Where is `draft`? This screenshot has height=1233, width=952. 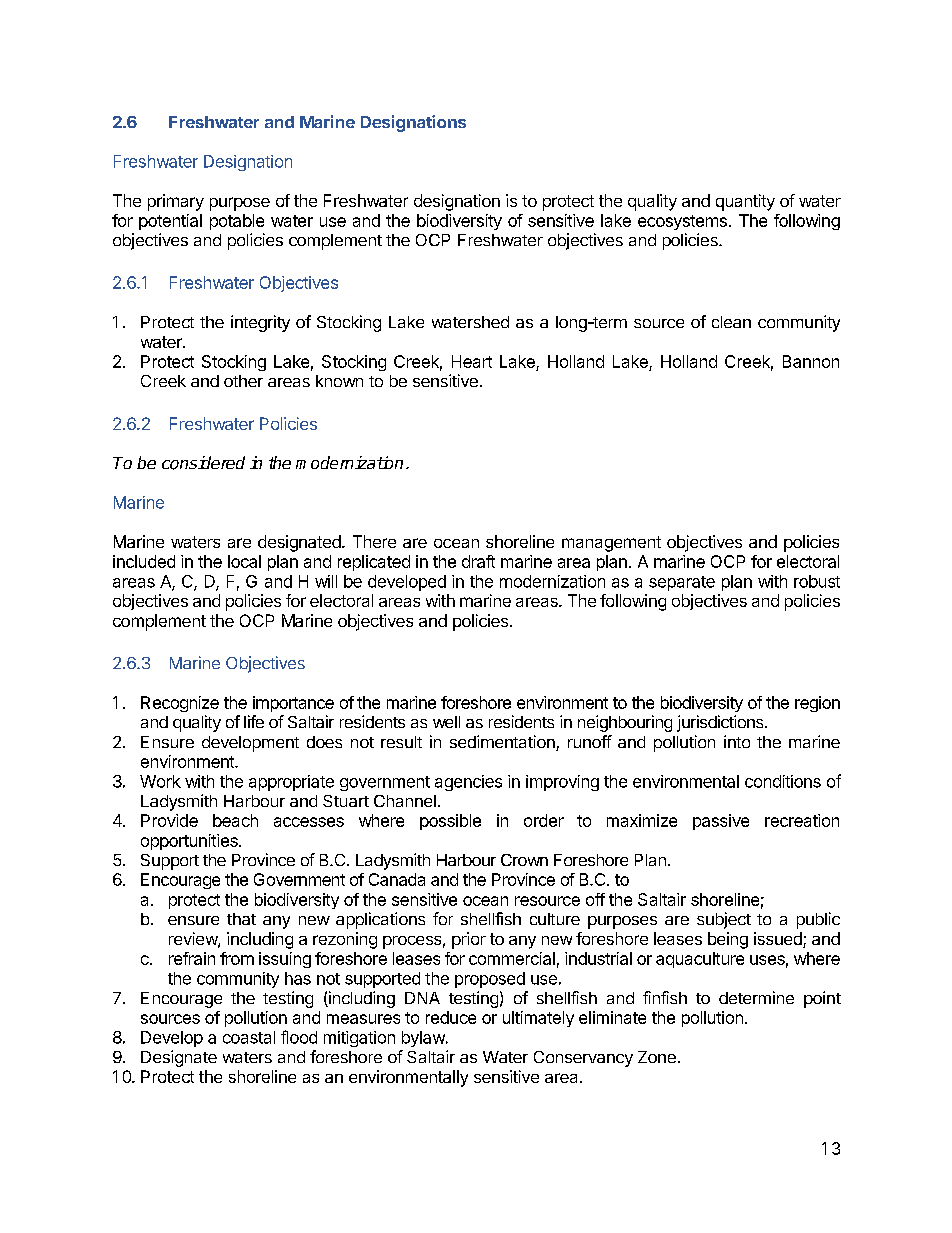
draft is located at coordinates (478, 561).
